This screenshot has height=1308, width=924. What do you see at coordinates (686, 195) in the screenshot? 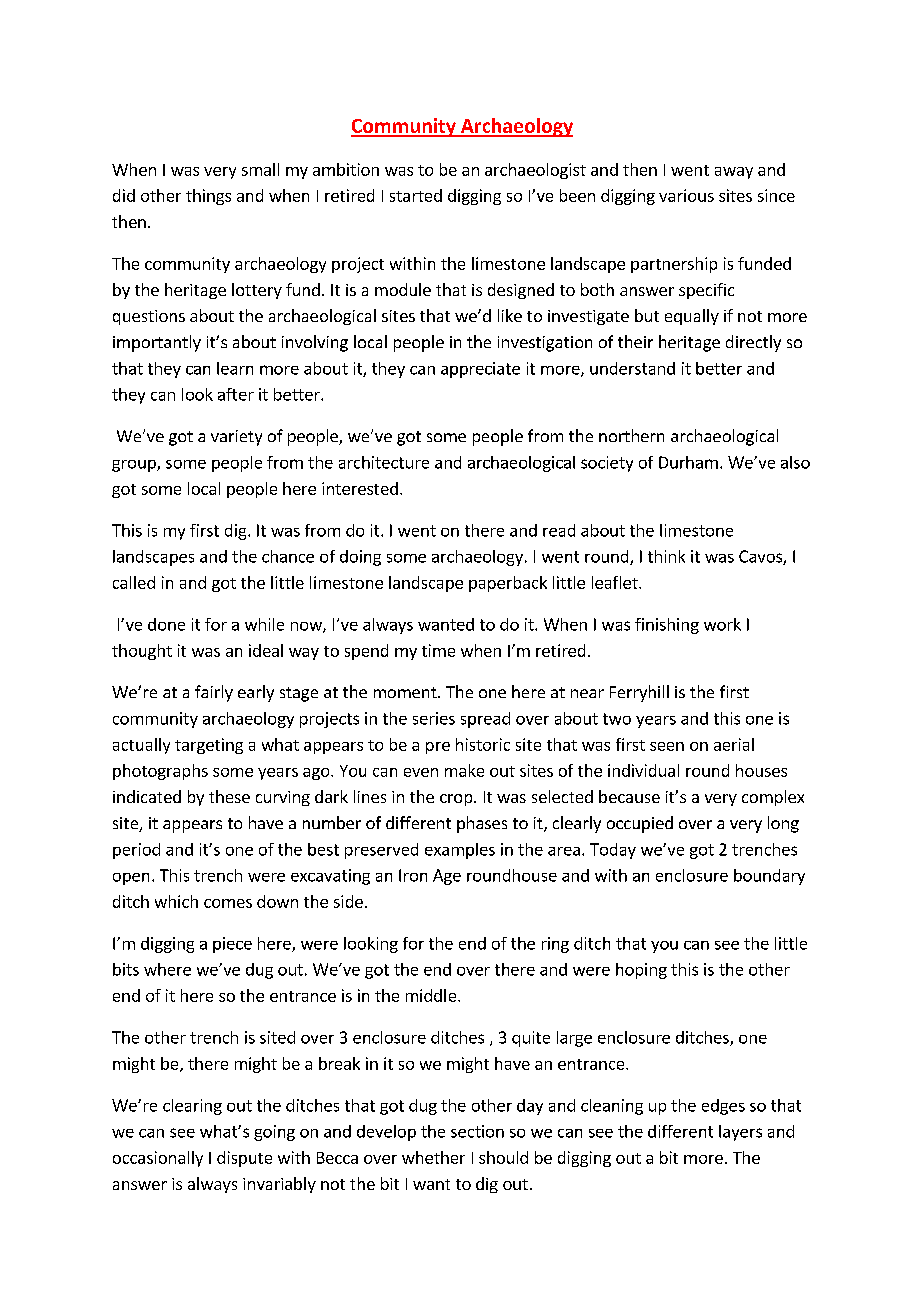
I see `various` at bounding box center [686, 195].
